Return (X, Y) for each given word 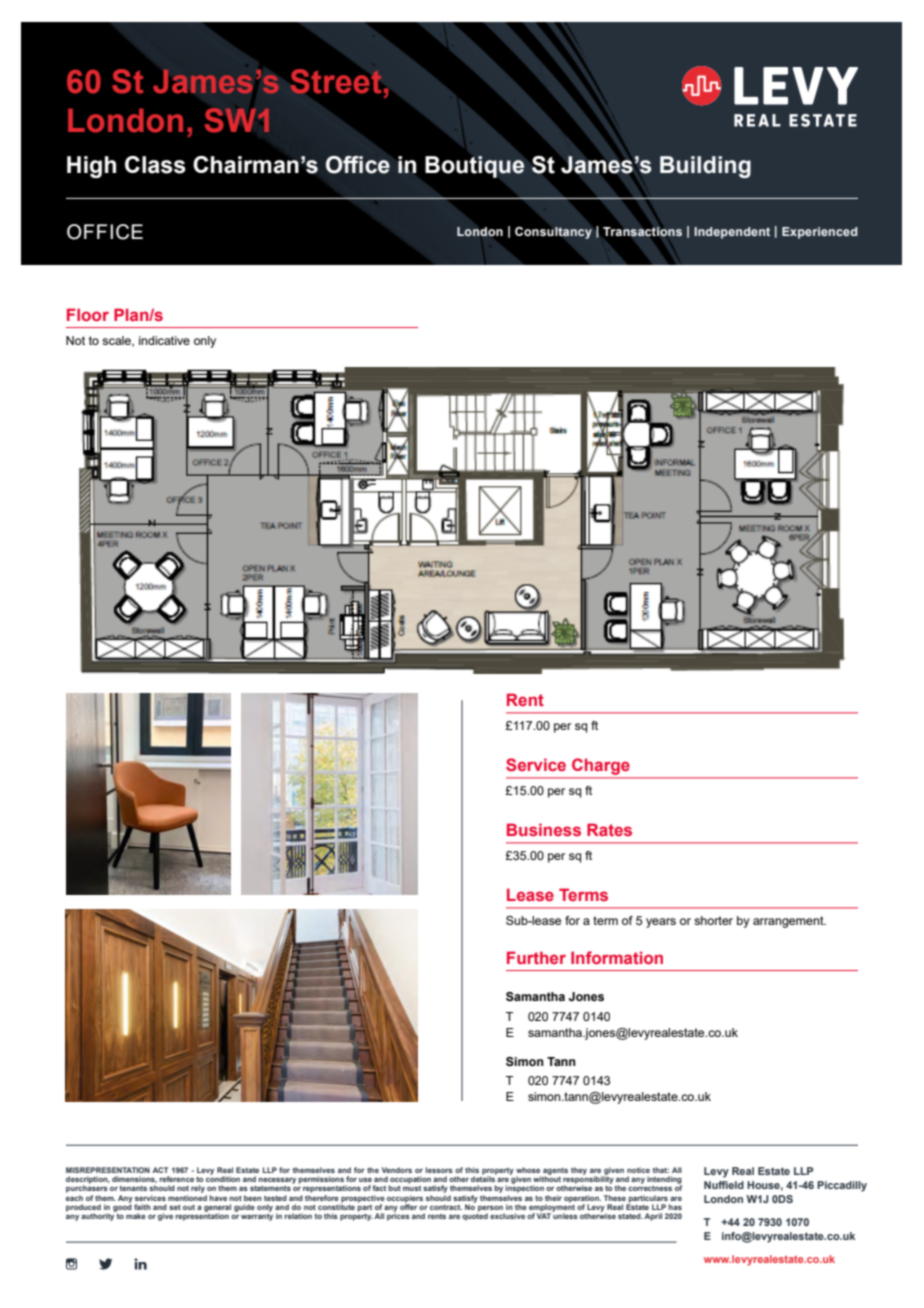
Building (705, 167)
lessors (439, 1170)
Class (155, 165)
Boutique (475, 167)
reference (176, 1179)
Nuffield (724, 1185)
